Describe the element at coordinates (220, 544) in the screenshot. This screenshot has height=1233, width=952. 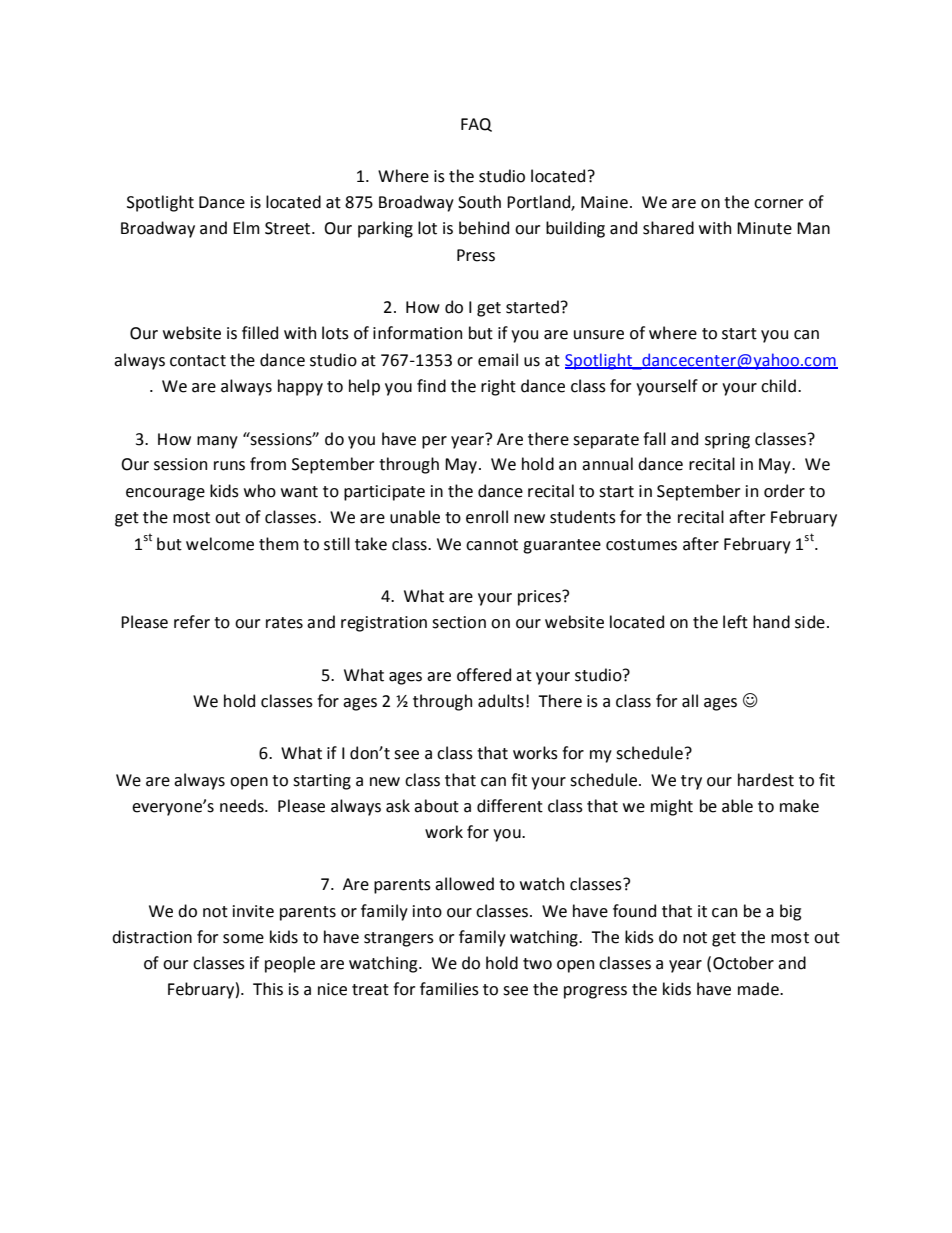
I see `welcome` at that location.
